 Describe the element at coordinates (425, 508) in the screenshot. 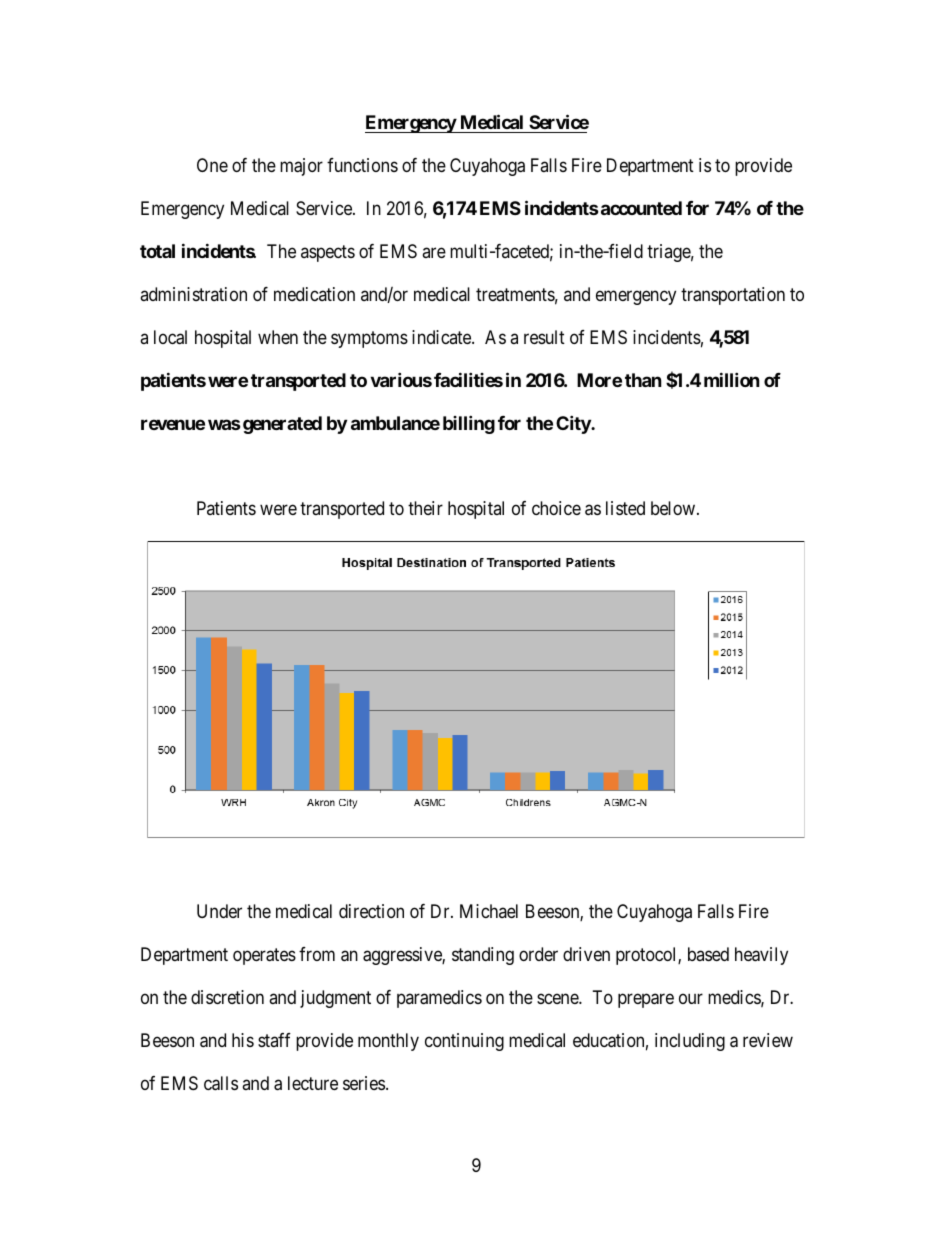

I see `their` at that location.
